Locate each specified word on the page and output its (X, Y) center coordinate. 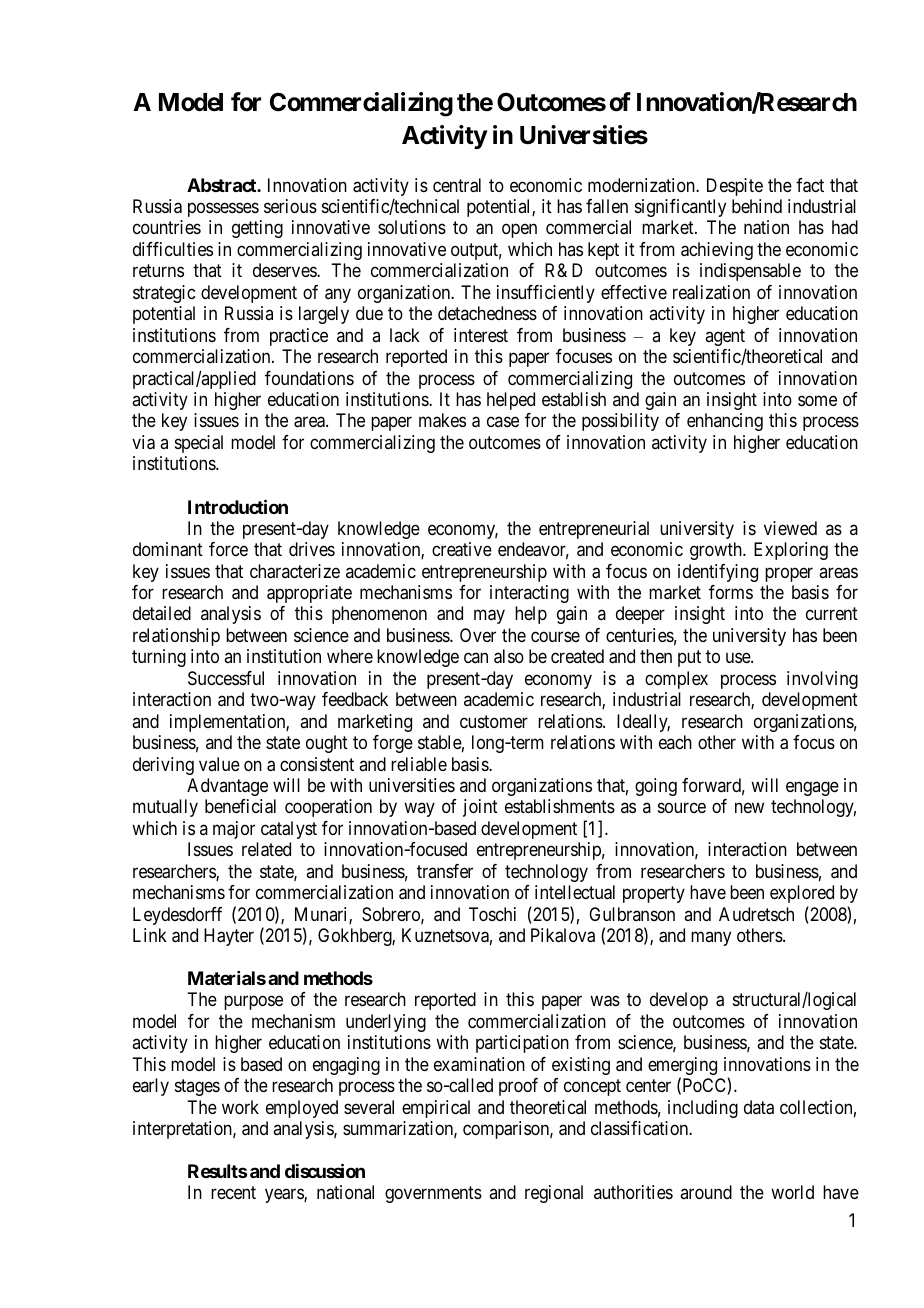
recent (233, 1193)
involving (822, 680)
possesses (223, 209)
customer (494, 721)
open (519, 231)
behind (757, 206)
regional (554, 1194)
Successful (226, 678)
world (792, 1192)
